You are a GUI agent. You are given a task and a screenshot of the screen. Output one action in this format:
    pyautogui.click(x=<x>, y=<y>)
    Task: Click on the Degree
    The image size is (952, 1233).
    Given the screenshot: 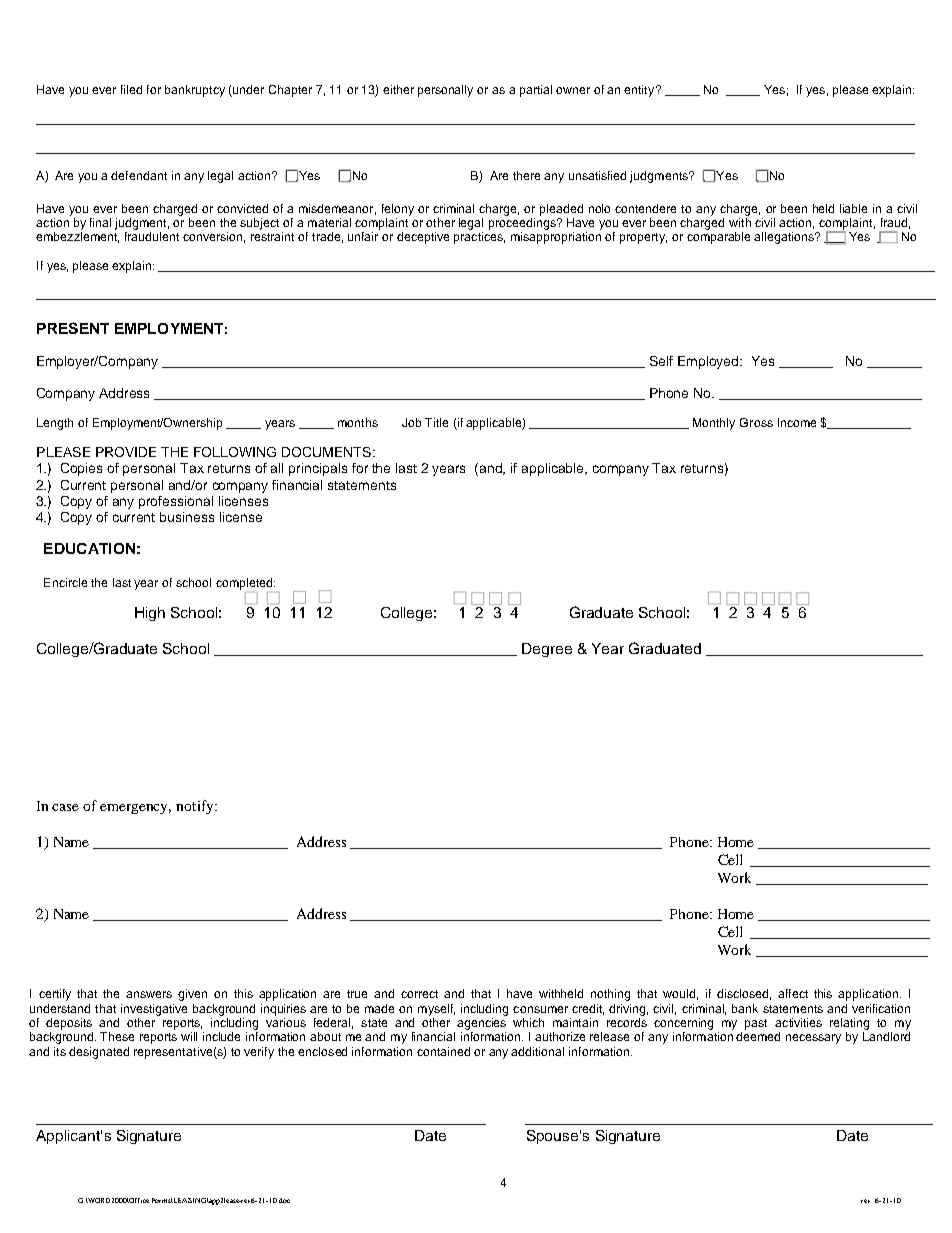 What is the action you would take?
    pyautogui.click(x=547, y=650)
